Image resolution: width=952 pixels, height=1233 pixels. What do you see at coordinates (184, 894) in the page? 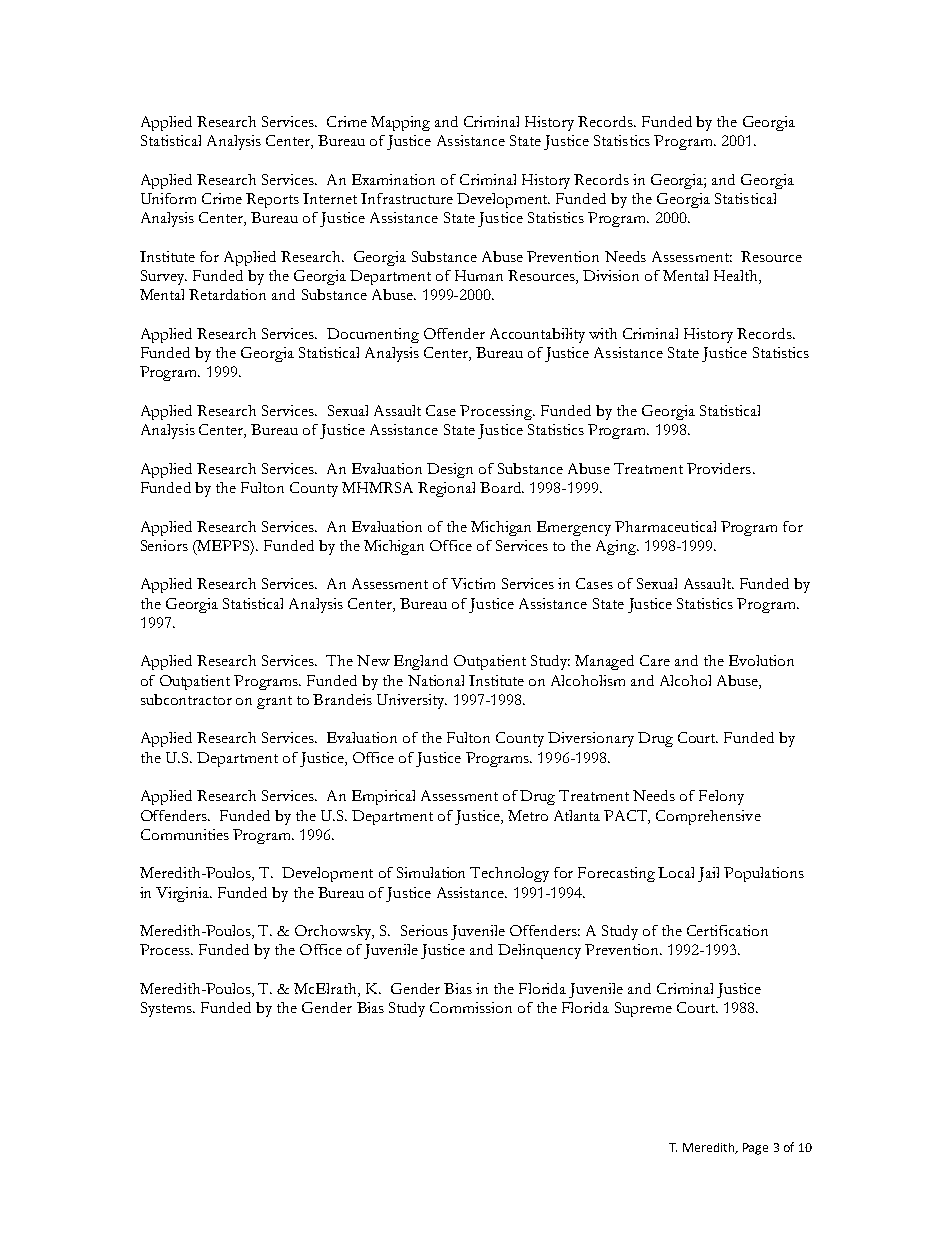
I see `Virginia` at bounding box center [184, 894].
